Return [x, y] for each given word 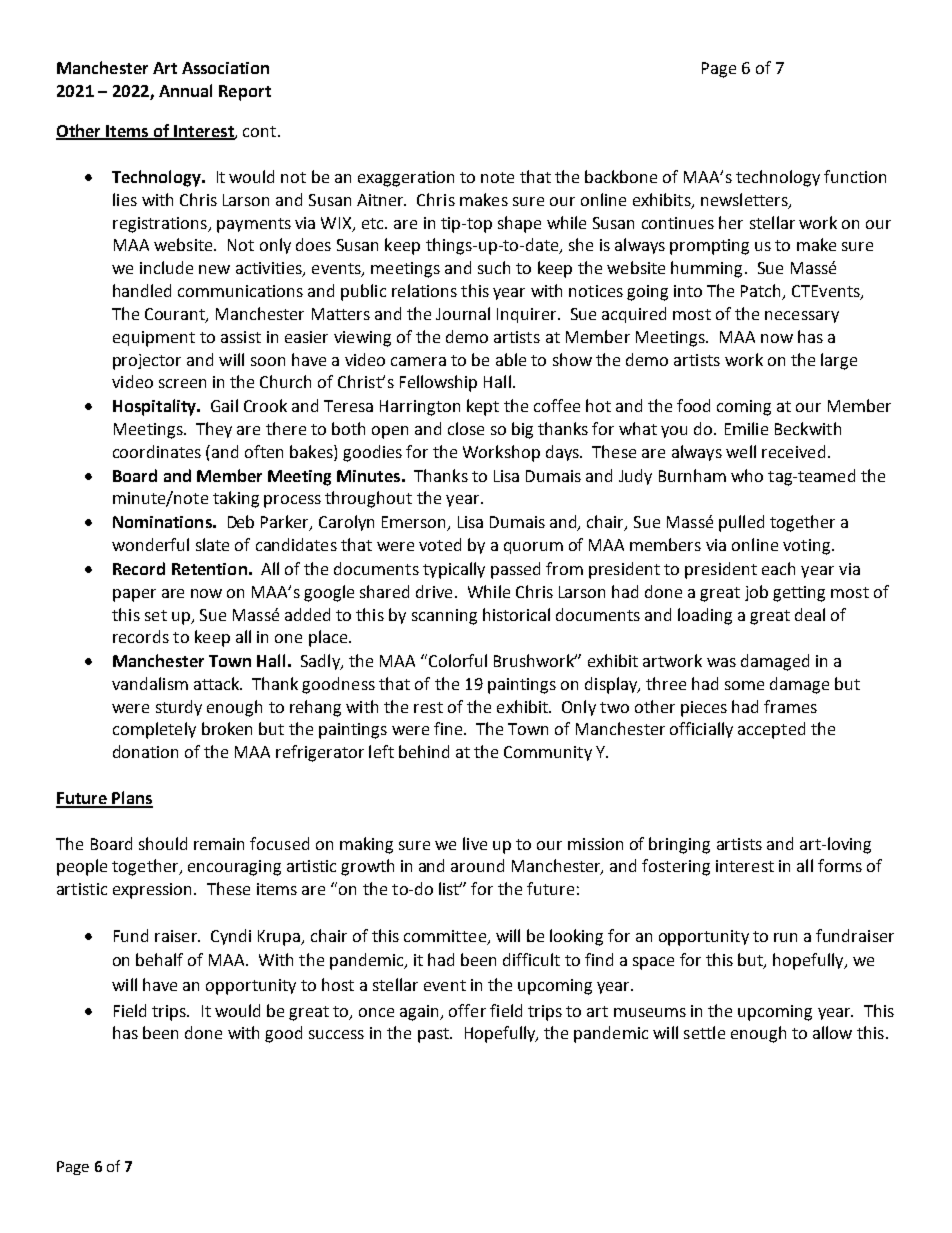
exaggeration [406, 179]
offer [467, 1010]
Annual [185, 90]
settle [704, 1032]
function [855, 176]
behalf [159, 959]
